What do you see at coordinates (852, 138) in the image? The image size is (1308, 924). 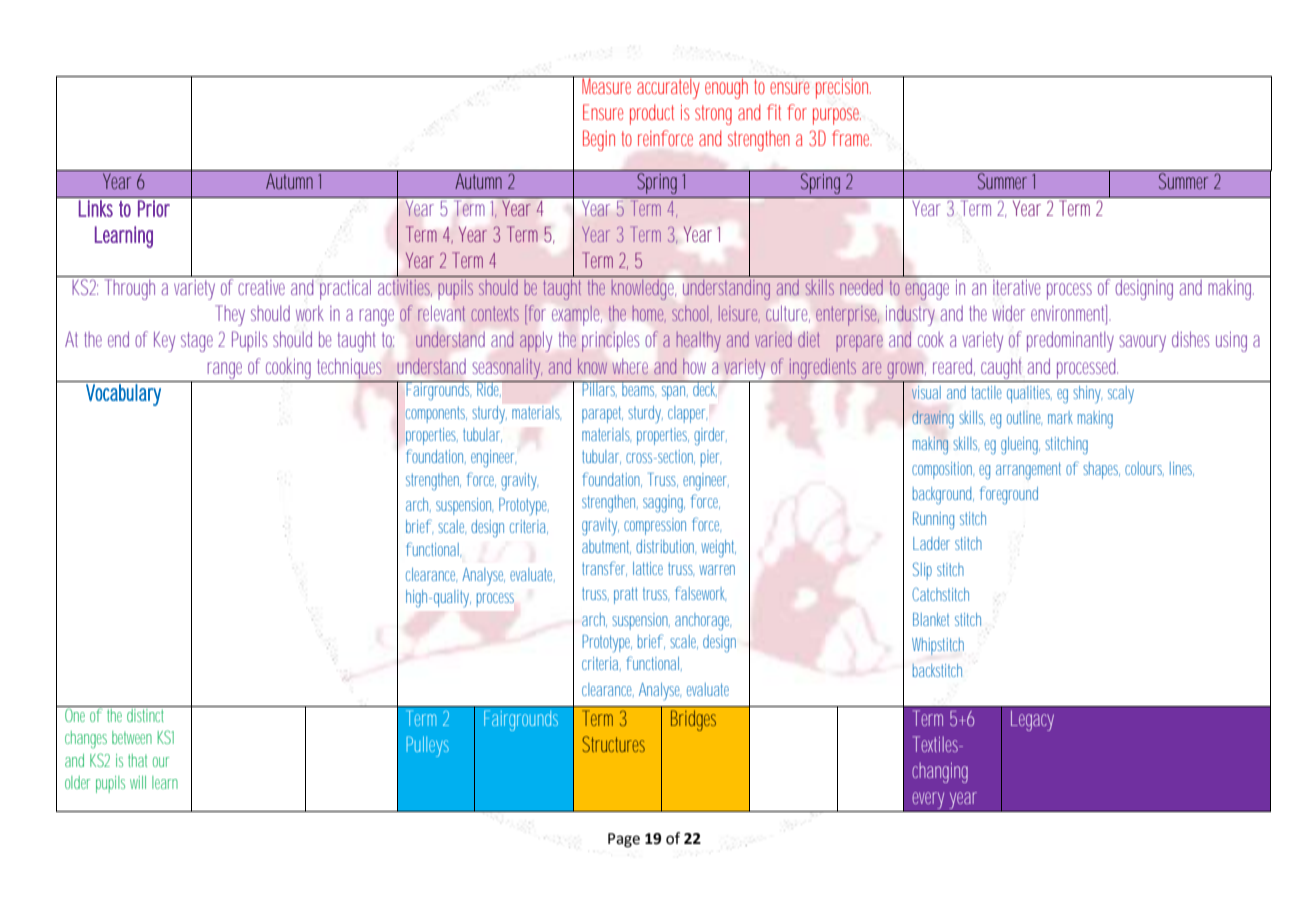 I see `frame` at bounding box center [852, 138].
